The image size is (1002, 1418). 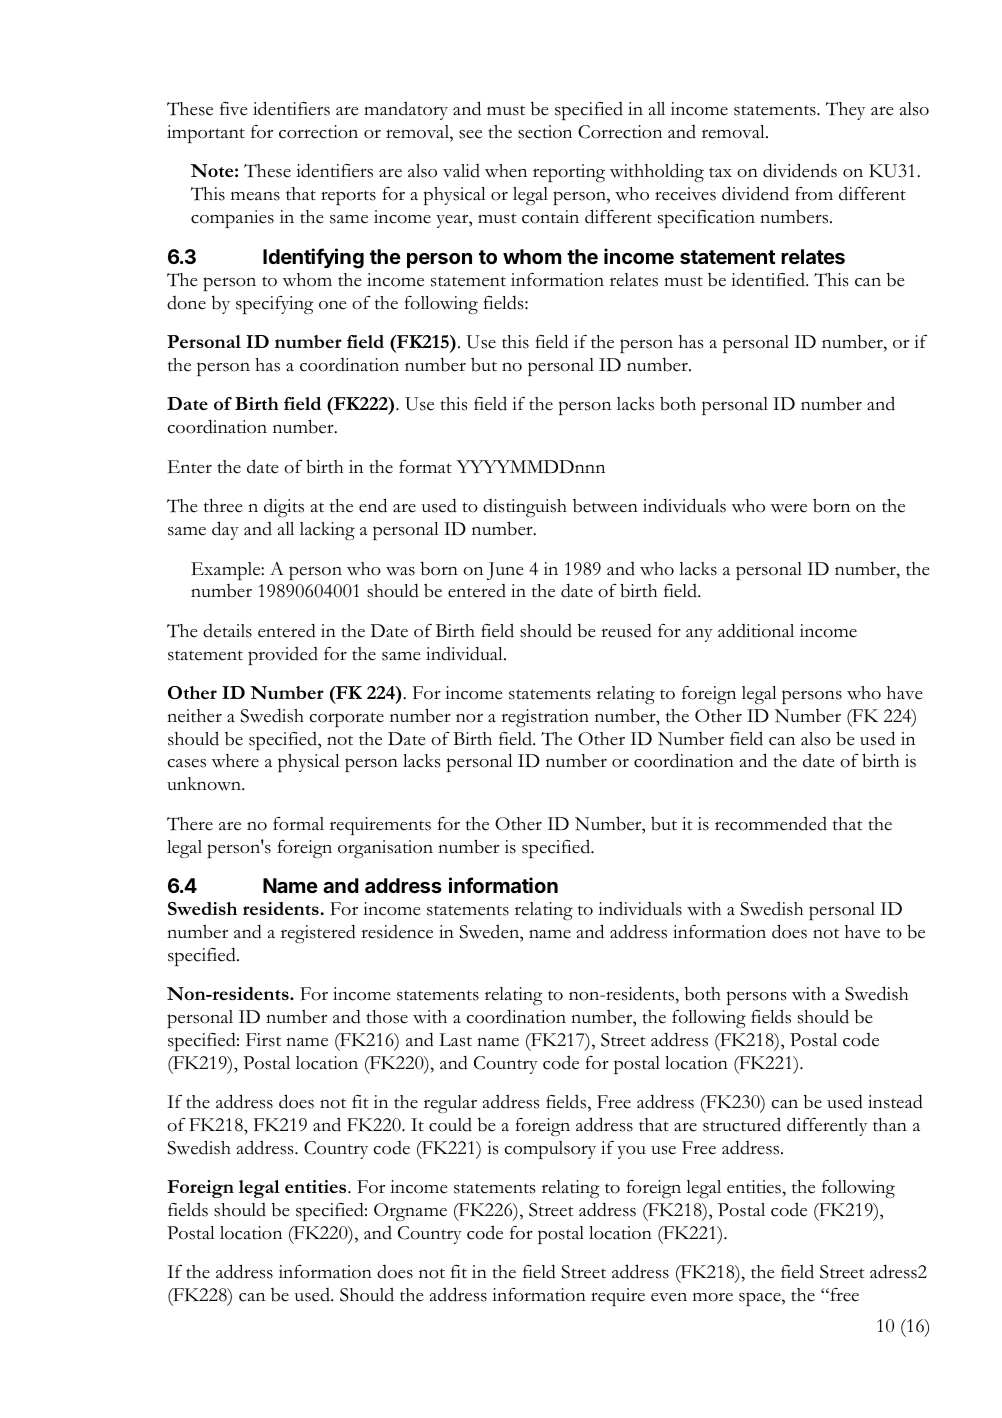 What do you see at coordinates (845, 111) in the screenshot?
I see `They` at bounding box center [845, 111].
